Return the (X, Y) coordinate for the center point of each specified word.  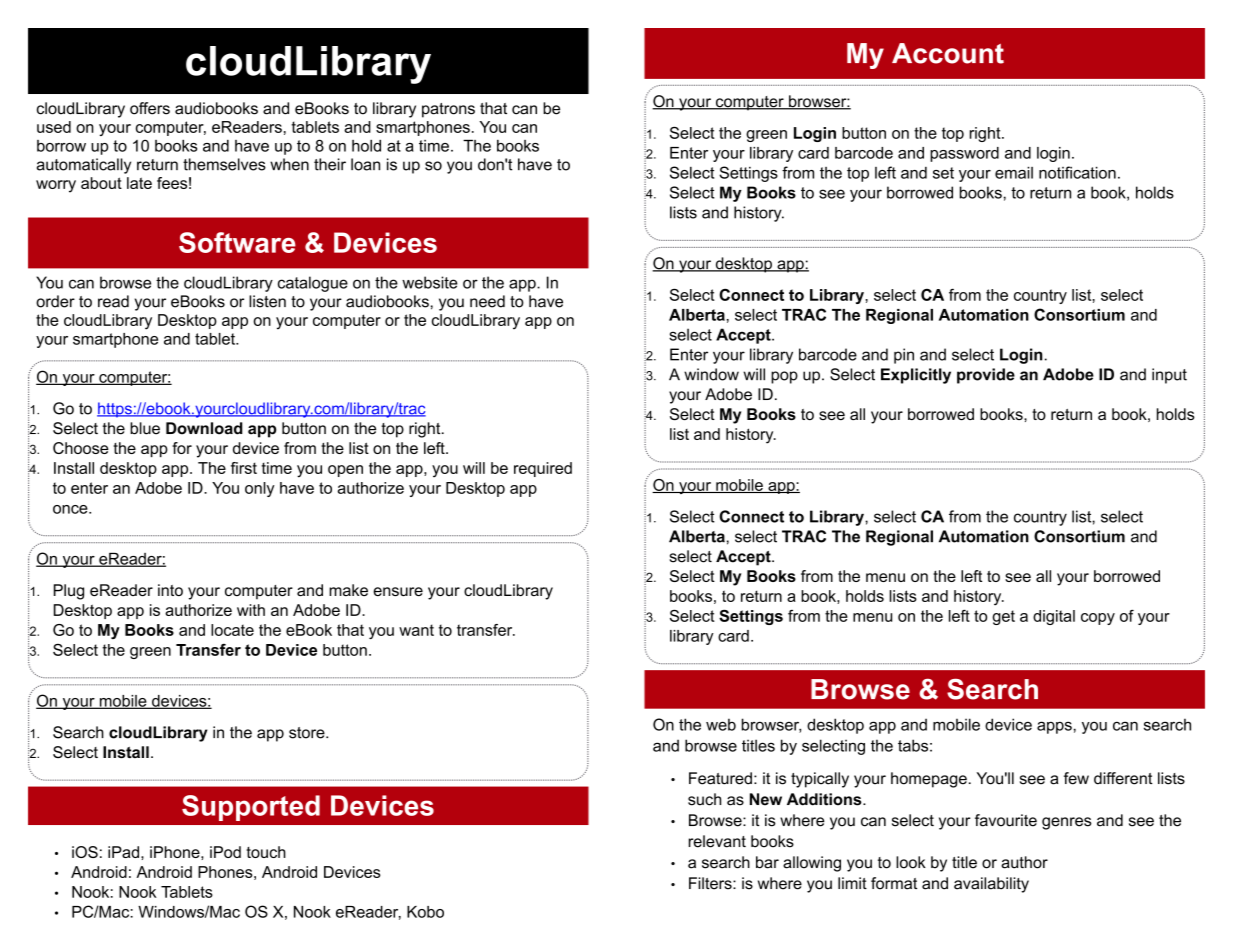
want (416, 630)
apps (1054, 727)
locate (232, 630)
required (543, 469)
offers (150, 108)
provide (986, 376)
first (244, 468)
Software (237, 242)
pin (904, 356)
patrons (448, 110)
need (487, 301)
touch (266, 852)
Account (948, 53)
